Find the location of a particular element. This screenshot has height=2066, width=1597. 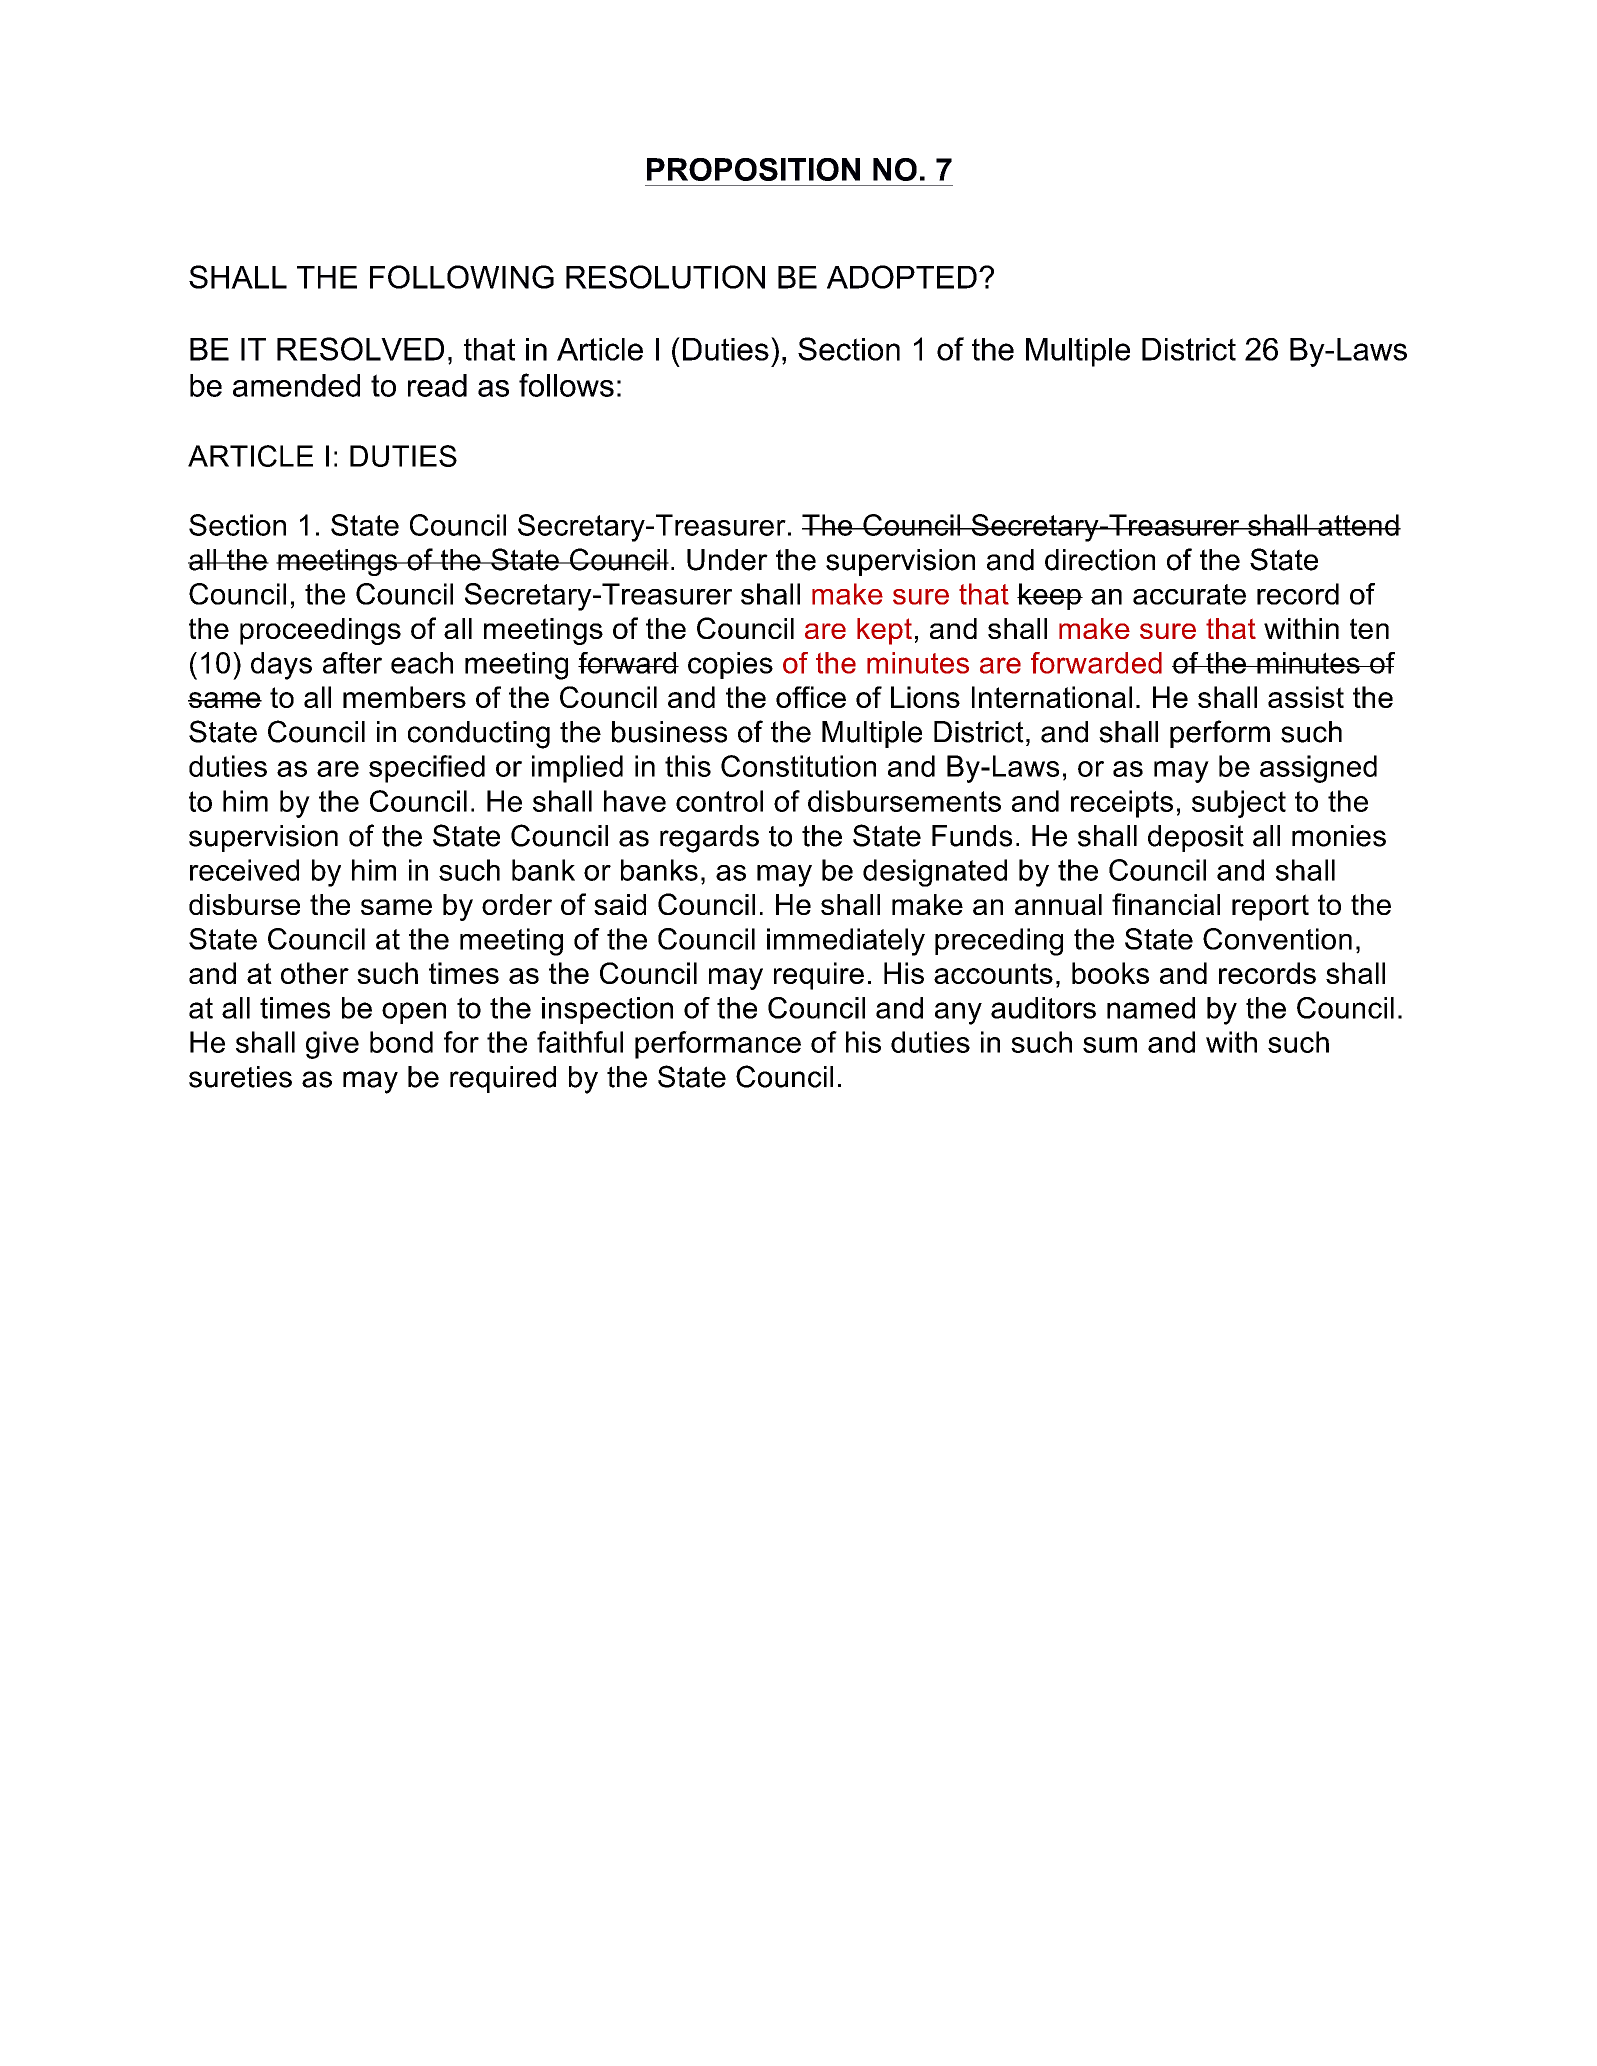

FOLLOWING is located at coordinates (462, 277).
